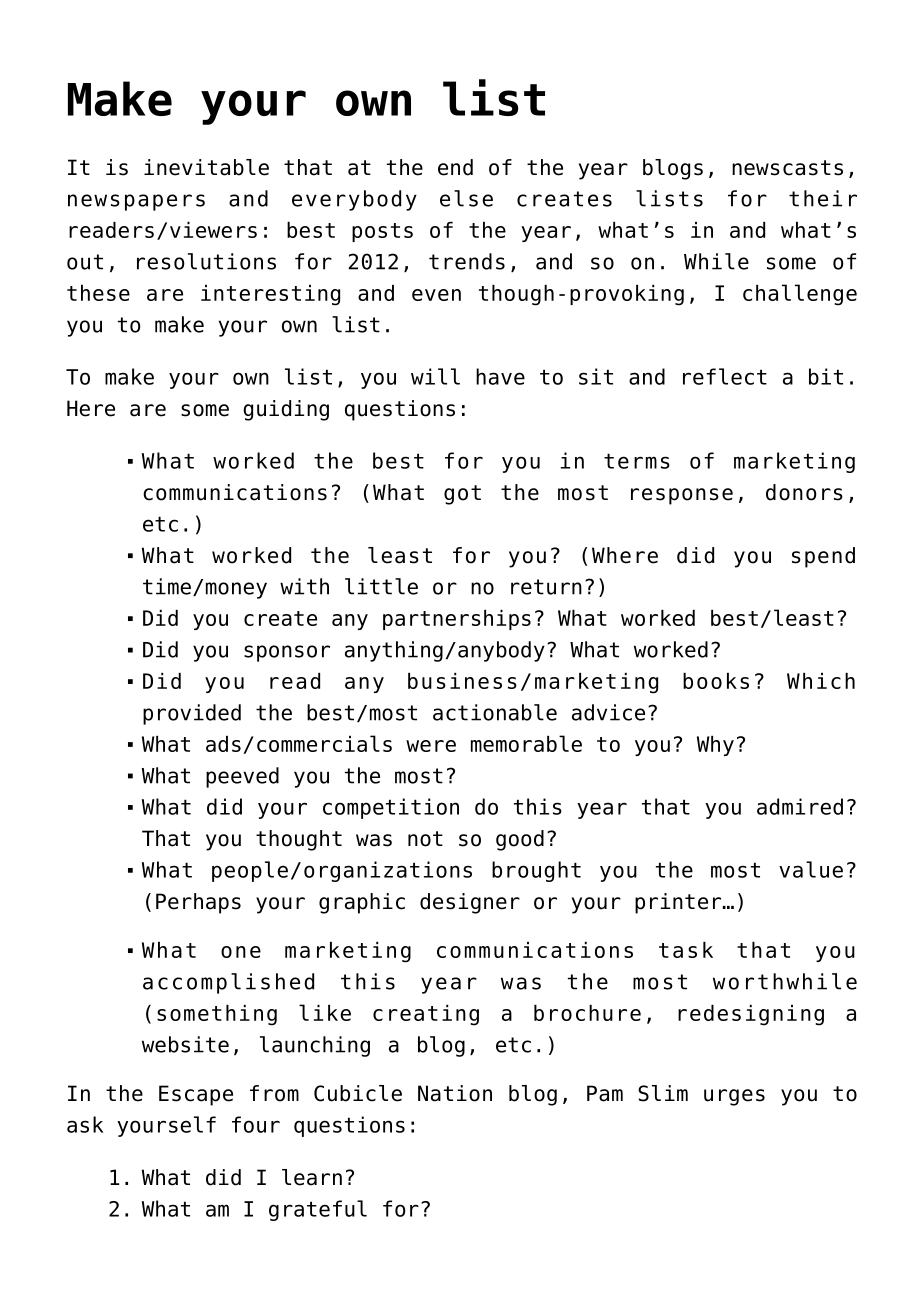  I want to click on newspapers, so click(136, 202).
